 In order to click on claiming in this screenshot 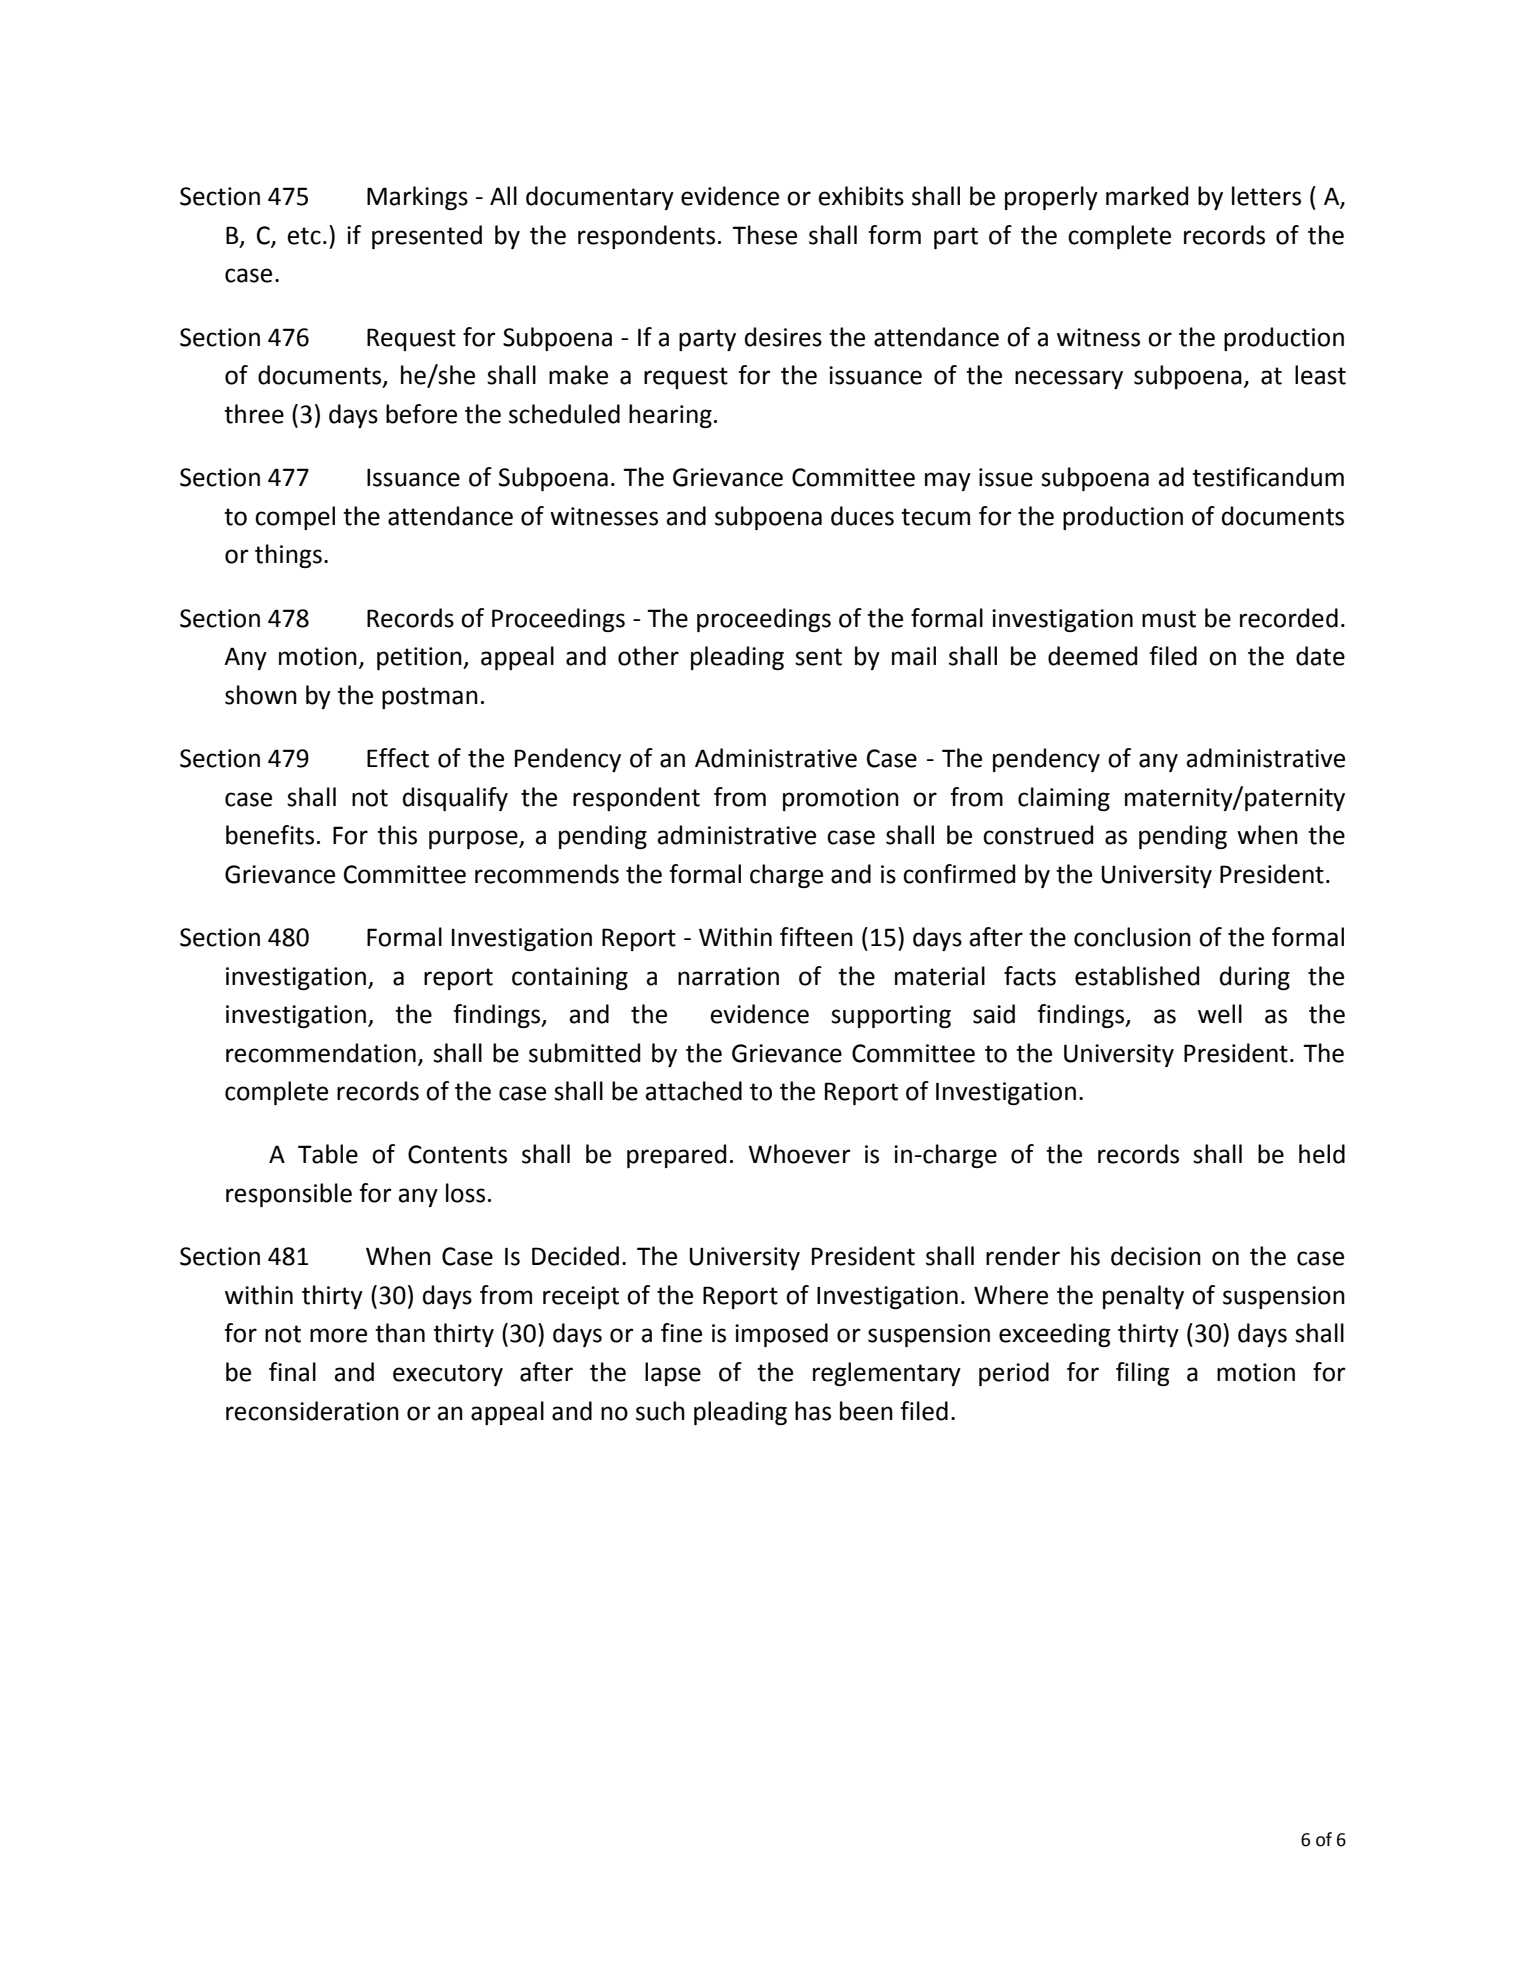, I will do `click(1064, 799)`.
